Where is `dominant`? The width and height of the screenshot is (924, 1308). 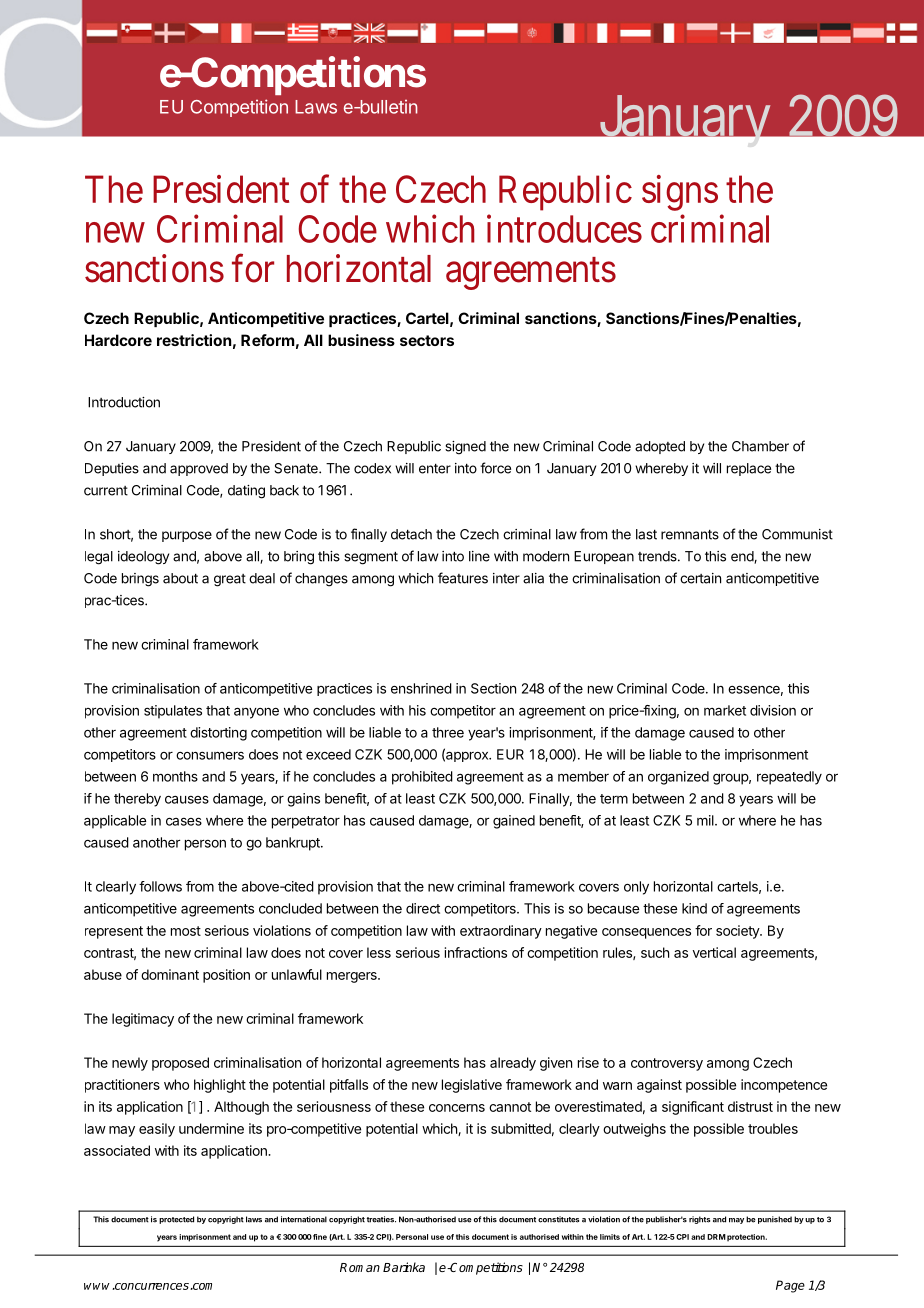
dominant is located at coordinates (170, 974).
